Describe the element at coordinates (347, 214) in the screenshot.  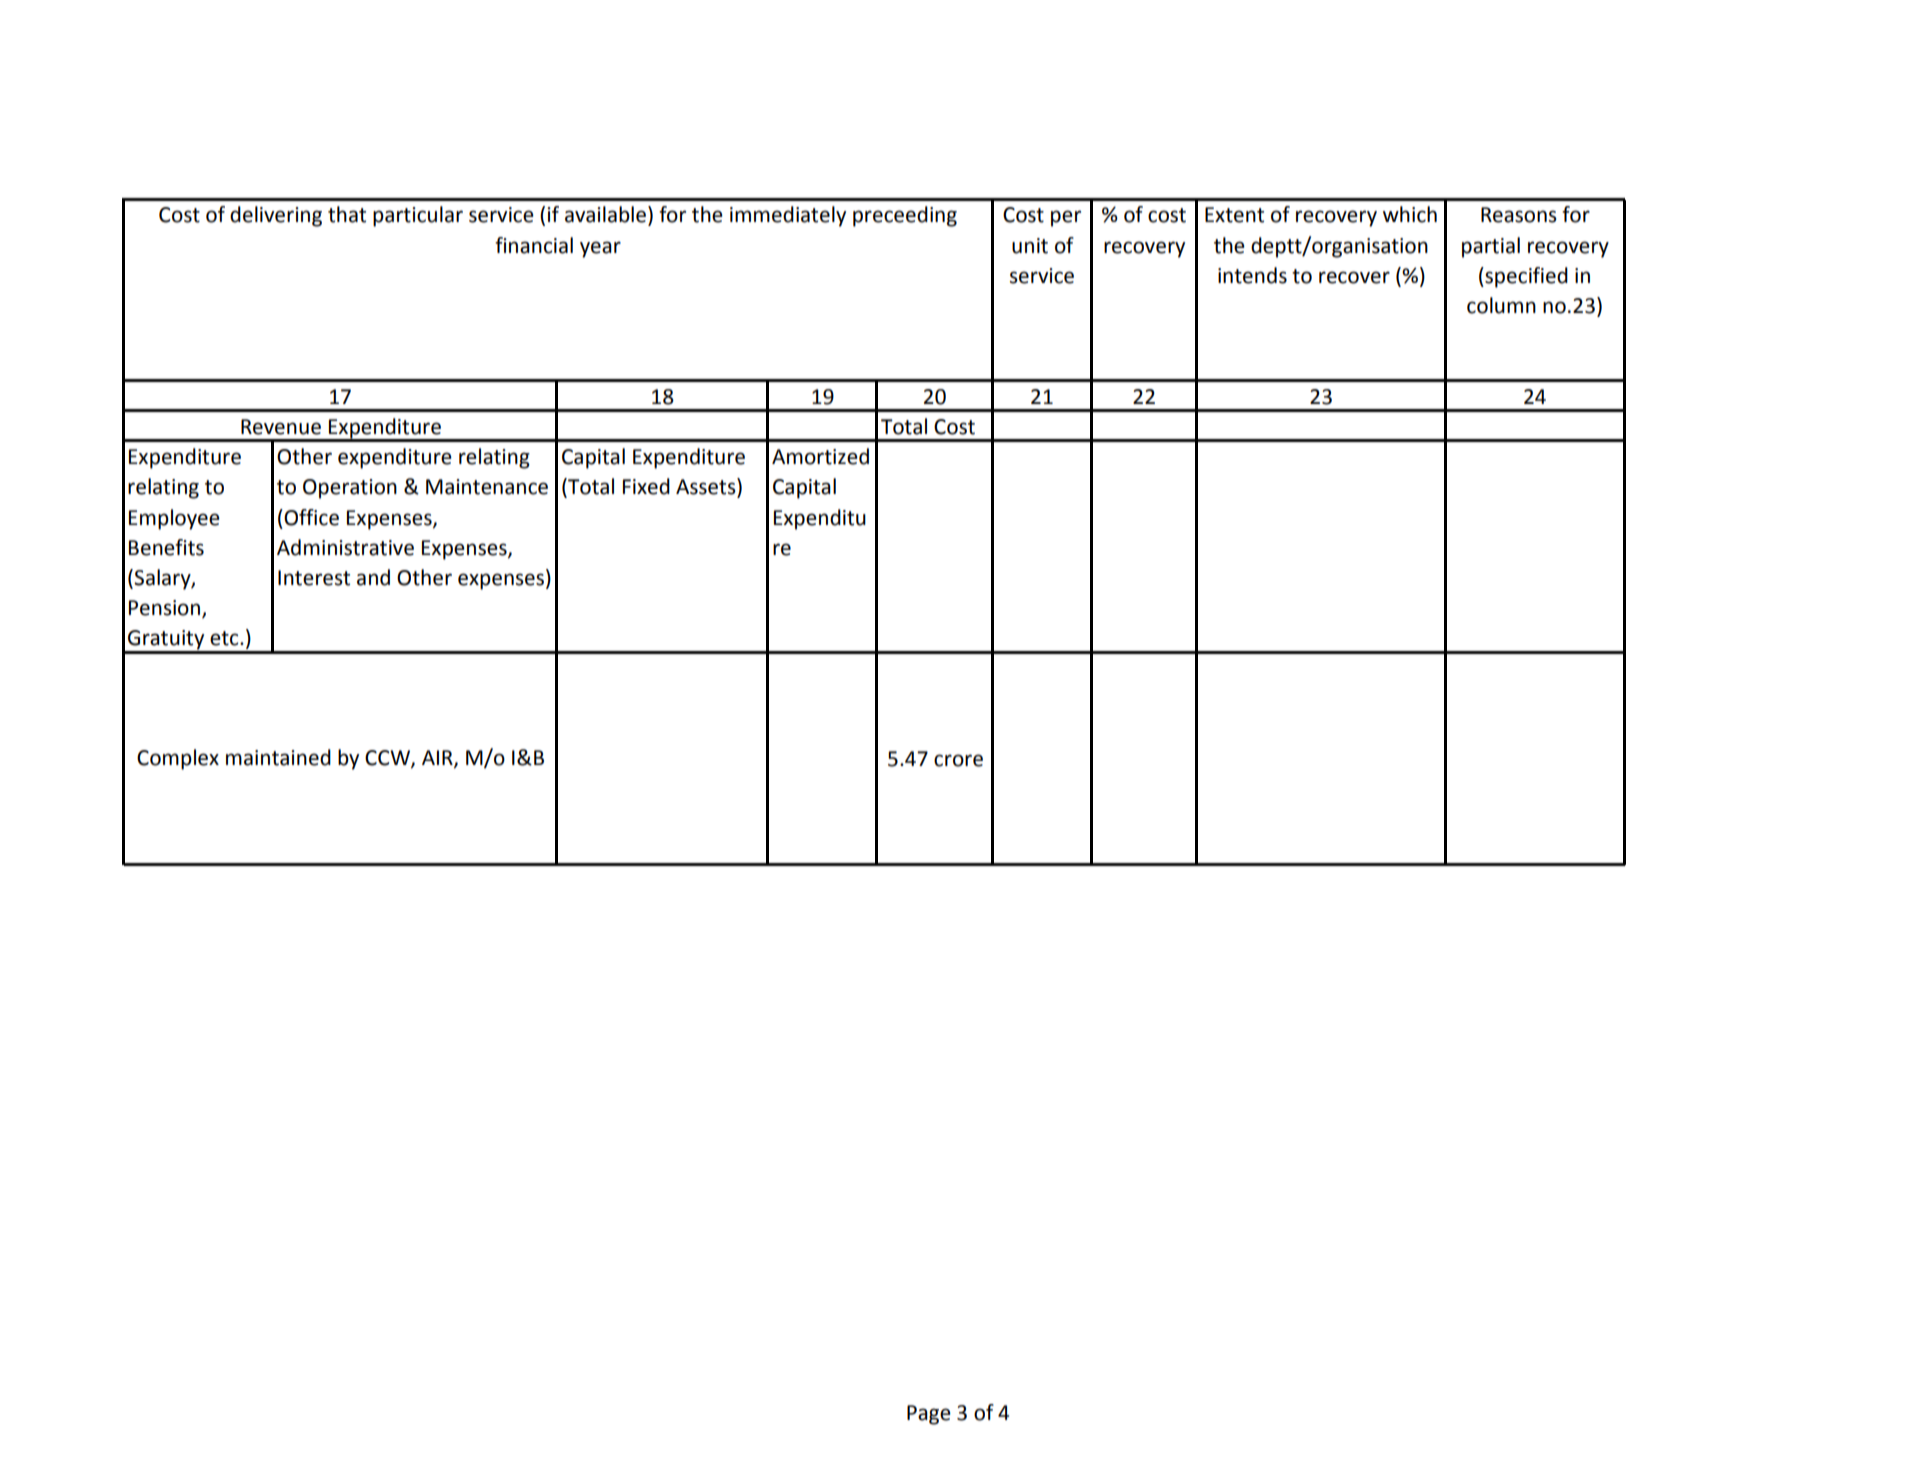
I see `that` at that location.
